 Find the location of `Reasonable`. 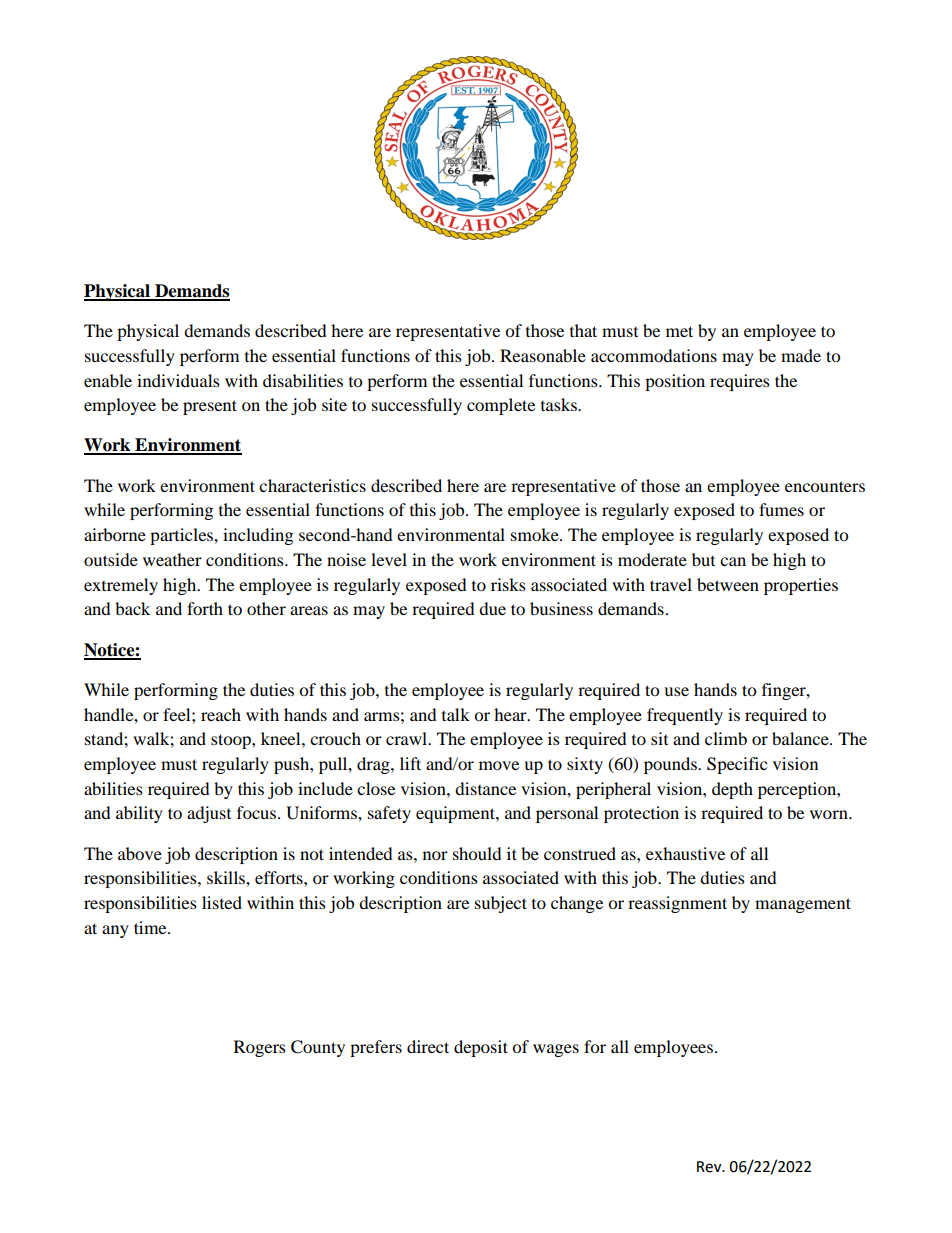

Reasonable is located at coordinates (543, 355).
